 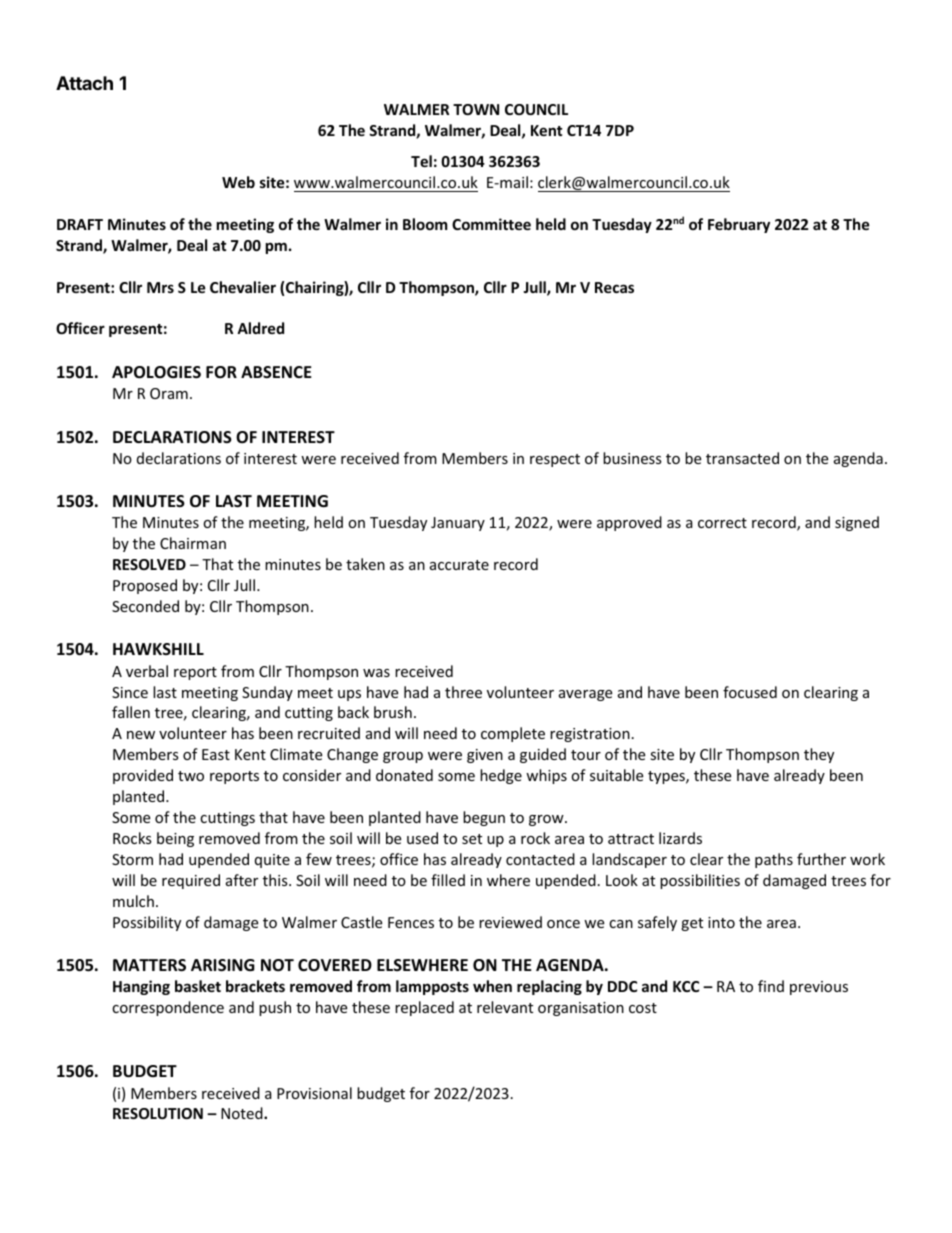 I want to click on Attach, so click(x=84, y=83).
